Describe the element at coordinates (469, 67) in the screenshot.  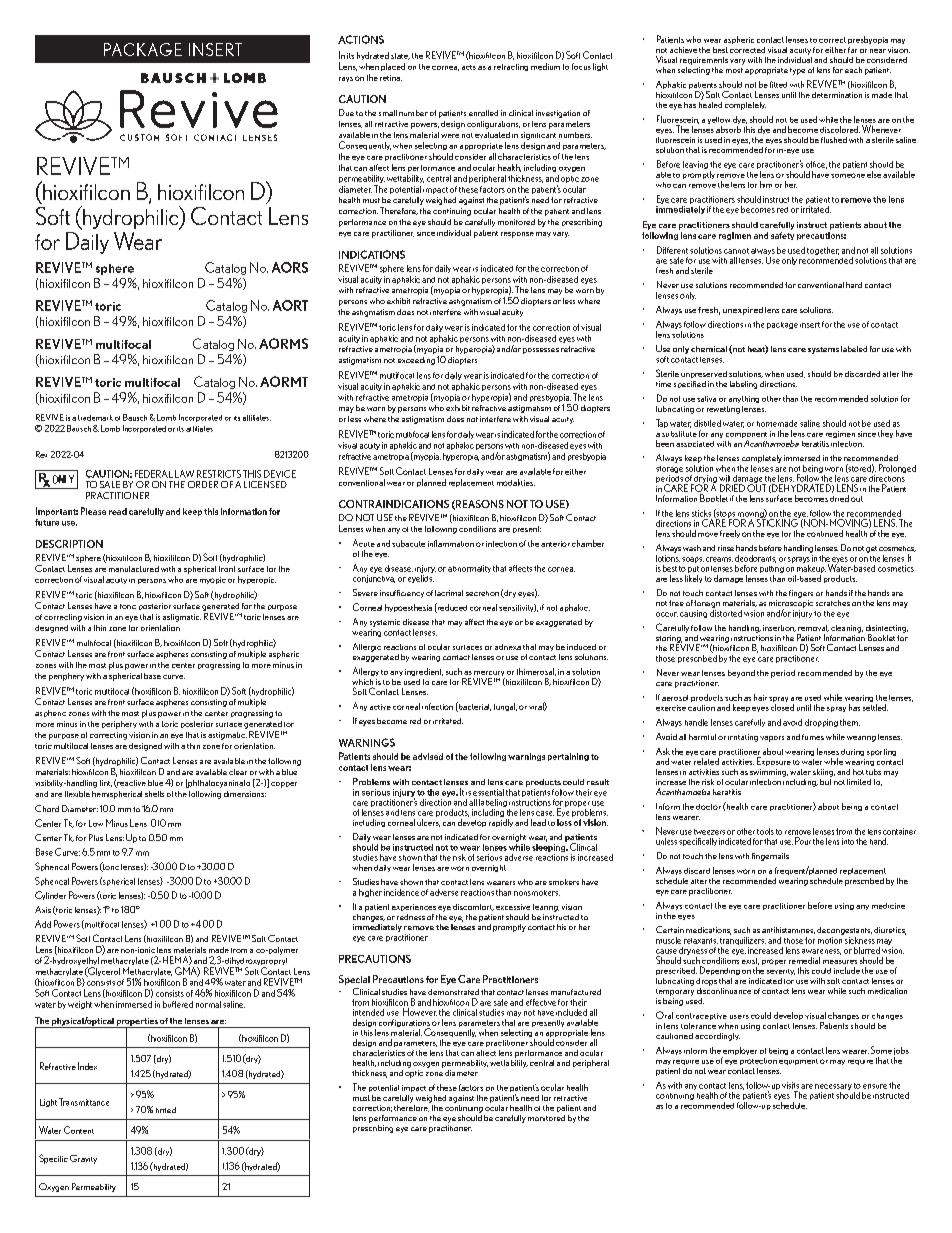
I see `acts` at that location.
